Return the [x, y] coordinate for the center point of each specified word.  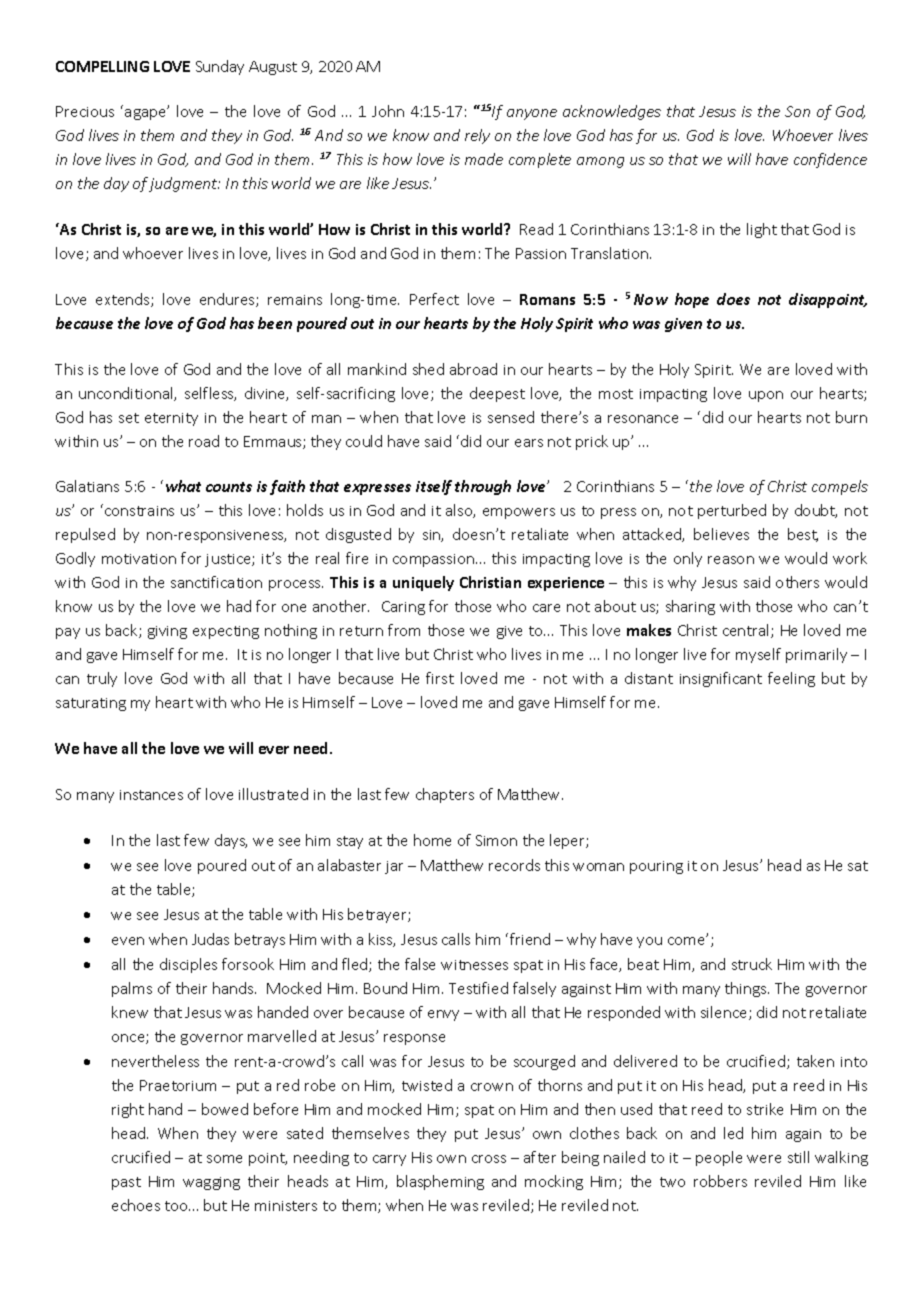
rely [477, 136]
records [514, 865]
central [747, 631]
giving [167, 632]
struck [752, 964]
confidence [830, 160]
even [128, 941]
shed [428, 369]
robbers [720, 1181]
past [126, 1183]
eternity [171, 419]
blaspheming [440, 1182]
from [404, 630]
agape [146, 114]
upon [766, 396]
